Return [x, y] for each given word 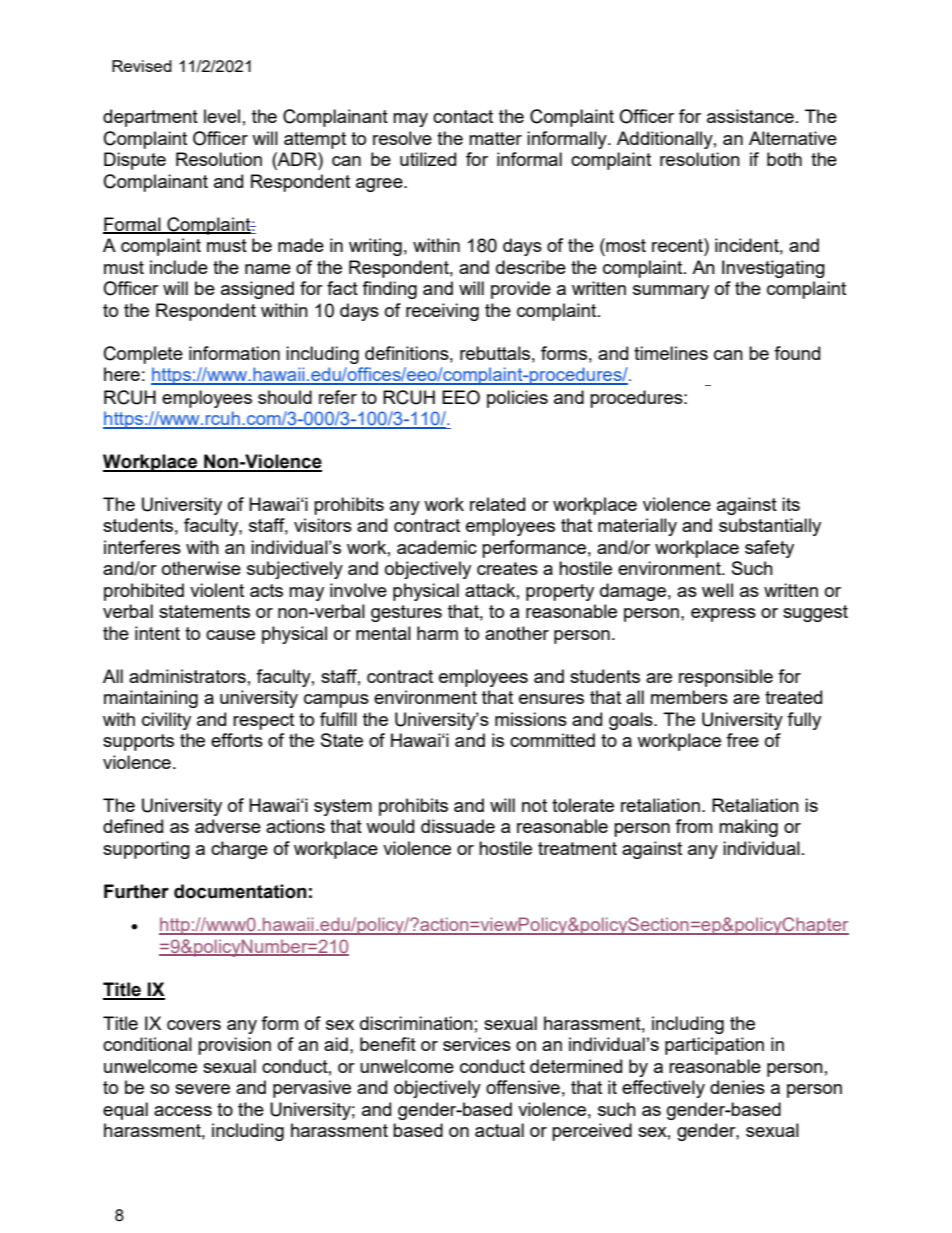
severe [202, 1089]
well [717, 590]
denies [737, 1087]
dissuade [458, 826]
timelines [671, 353]
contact [463, 116]
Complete [143, 355]
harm [437, 633]
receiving [442, 312]
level [222, 116]
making [748, 828]
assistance [750, 116]
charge [239, 850]
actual [499, 1130]
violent [217, 590]
